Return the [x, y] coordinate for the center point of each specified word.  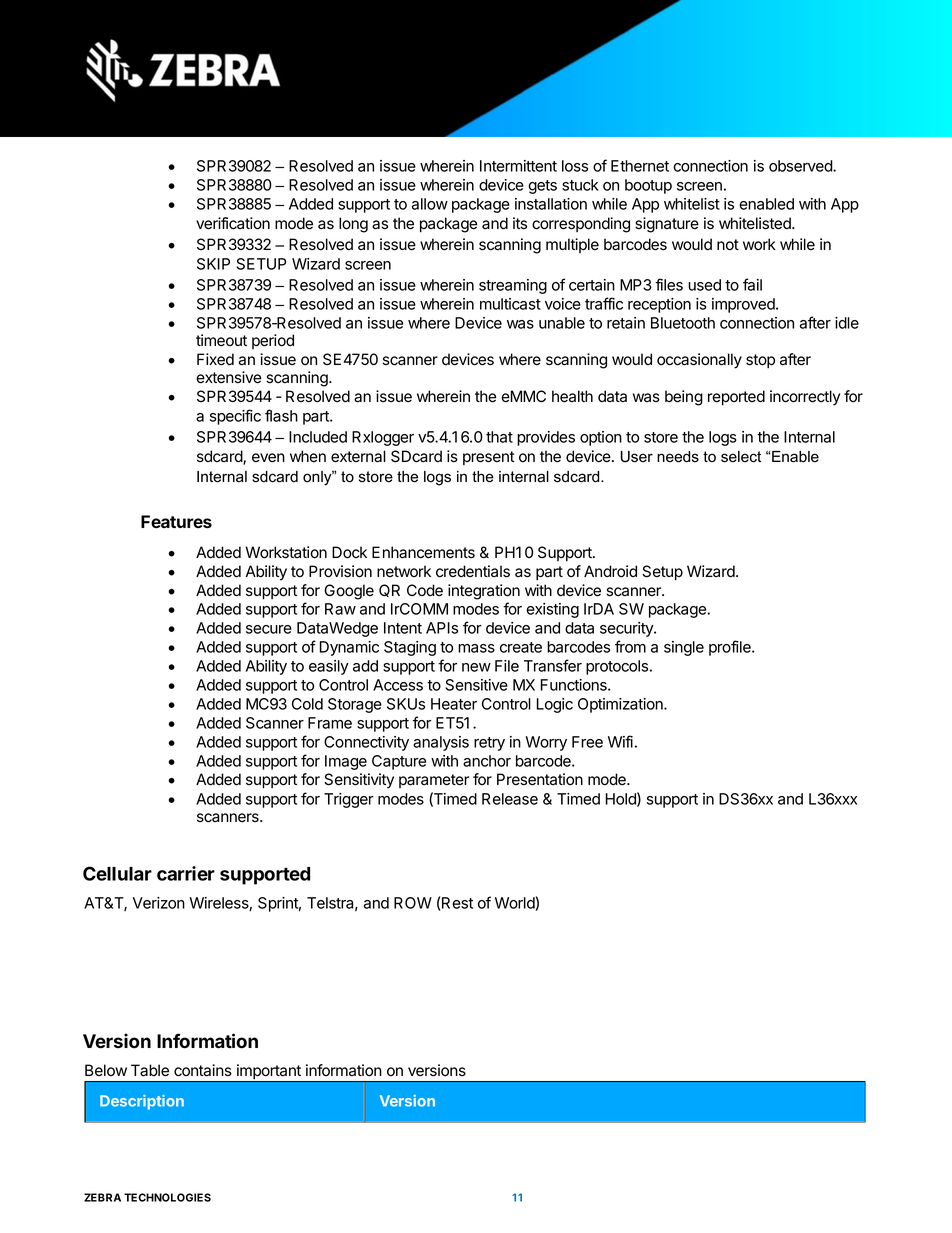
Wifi [620, 741]
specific [235, 417]
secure [269, 629]
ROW [413, 903]
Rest [457, 903]
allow [430, 204]
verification [233, 223]
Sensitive [476, 685]
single [684, 648]
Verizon [159, 903]
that [499, 437]
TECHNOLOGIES [167, 1197]
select [741, 457]
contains [203, 1070]
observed [801, 166]
